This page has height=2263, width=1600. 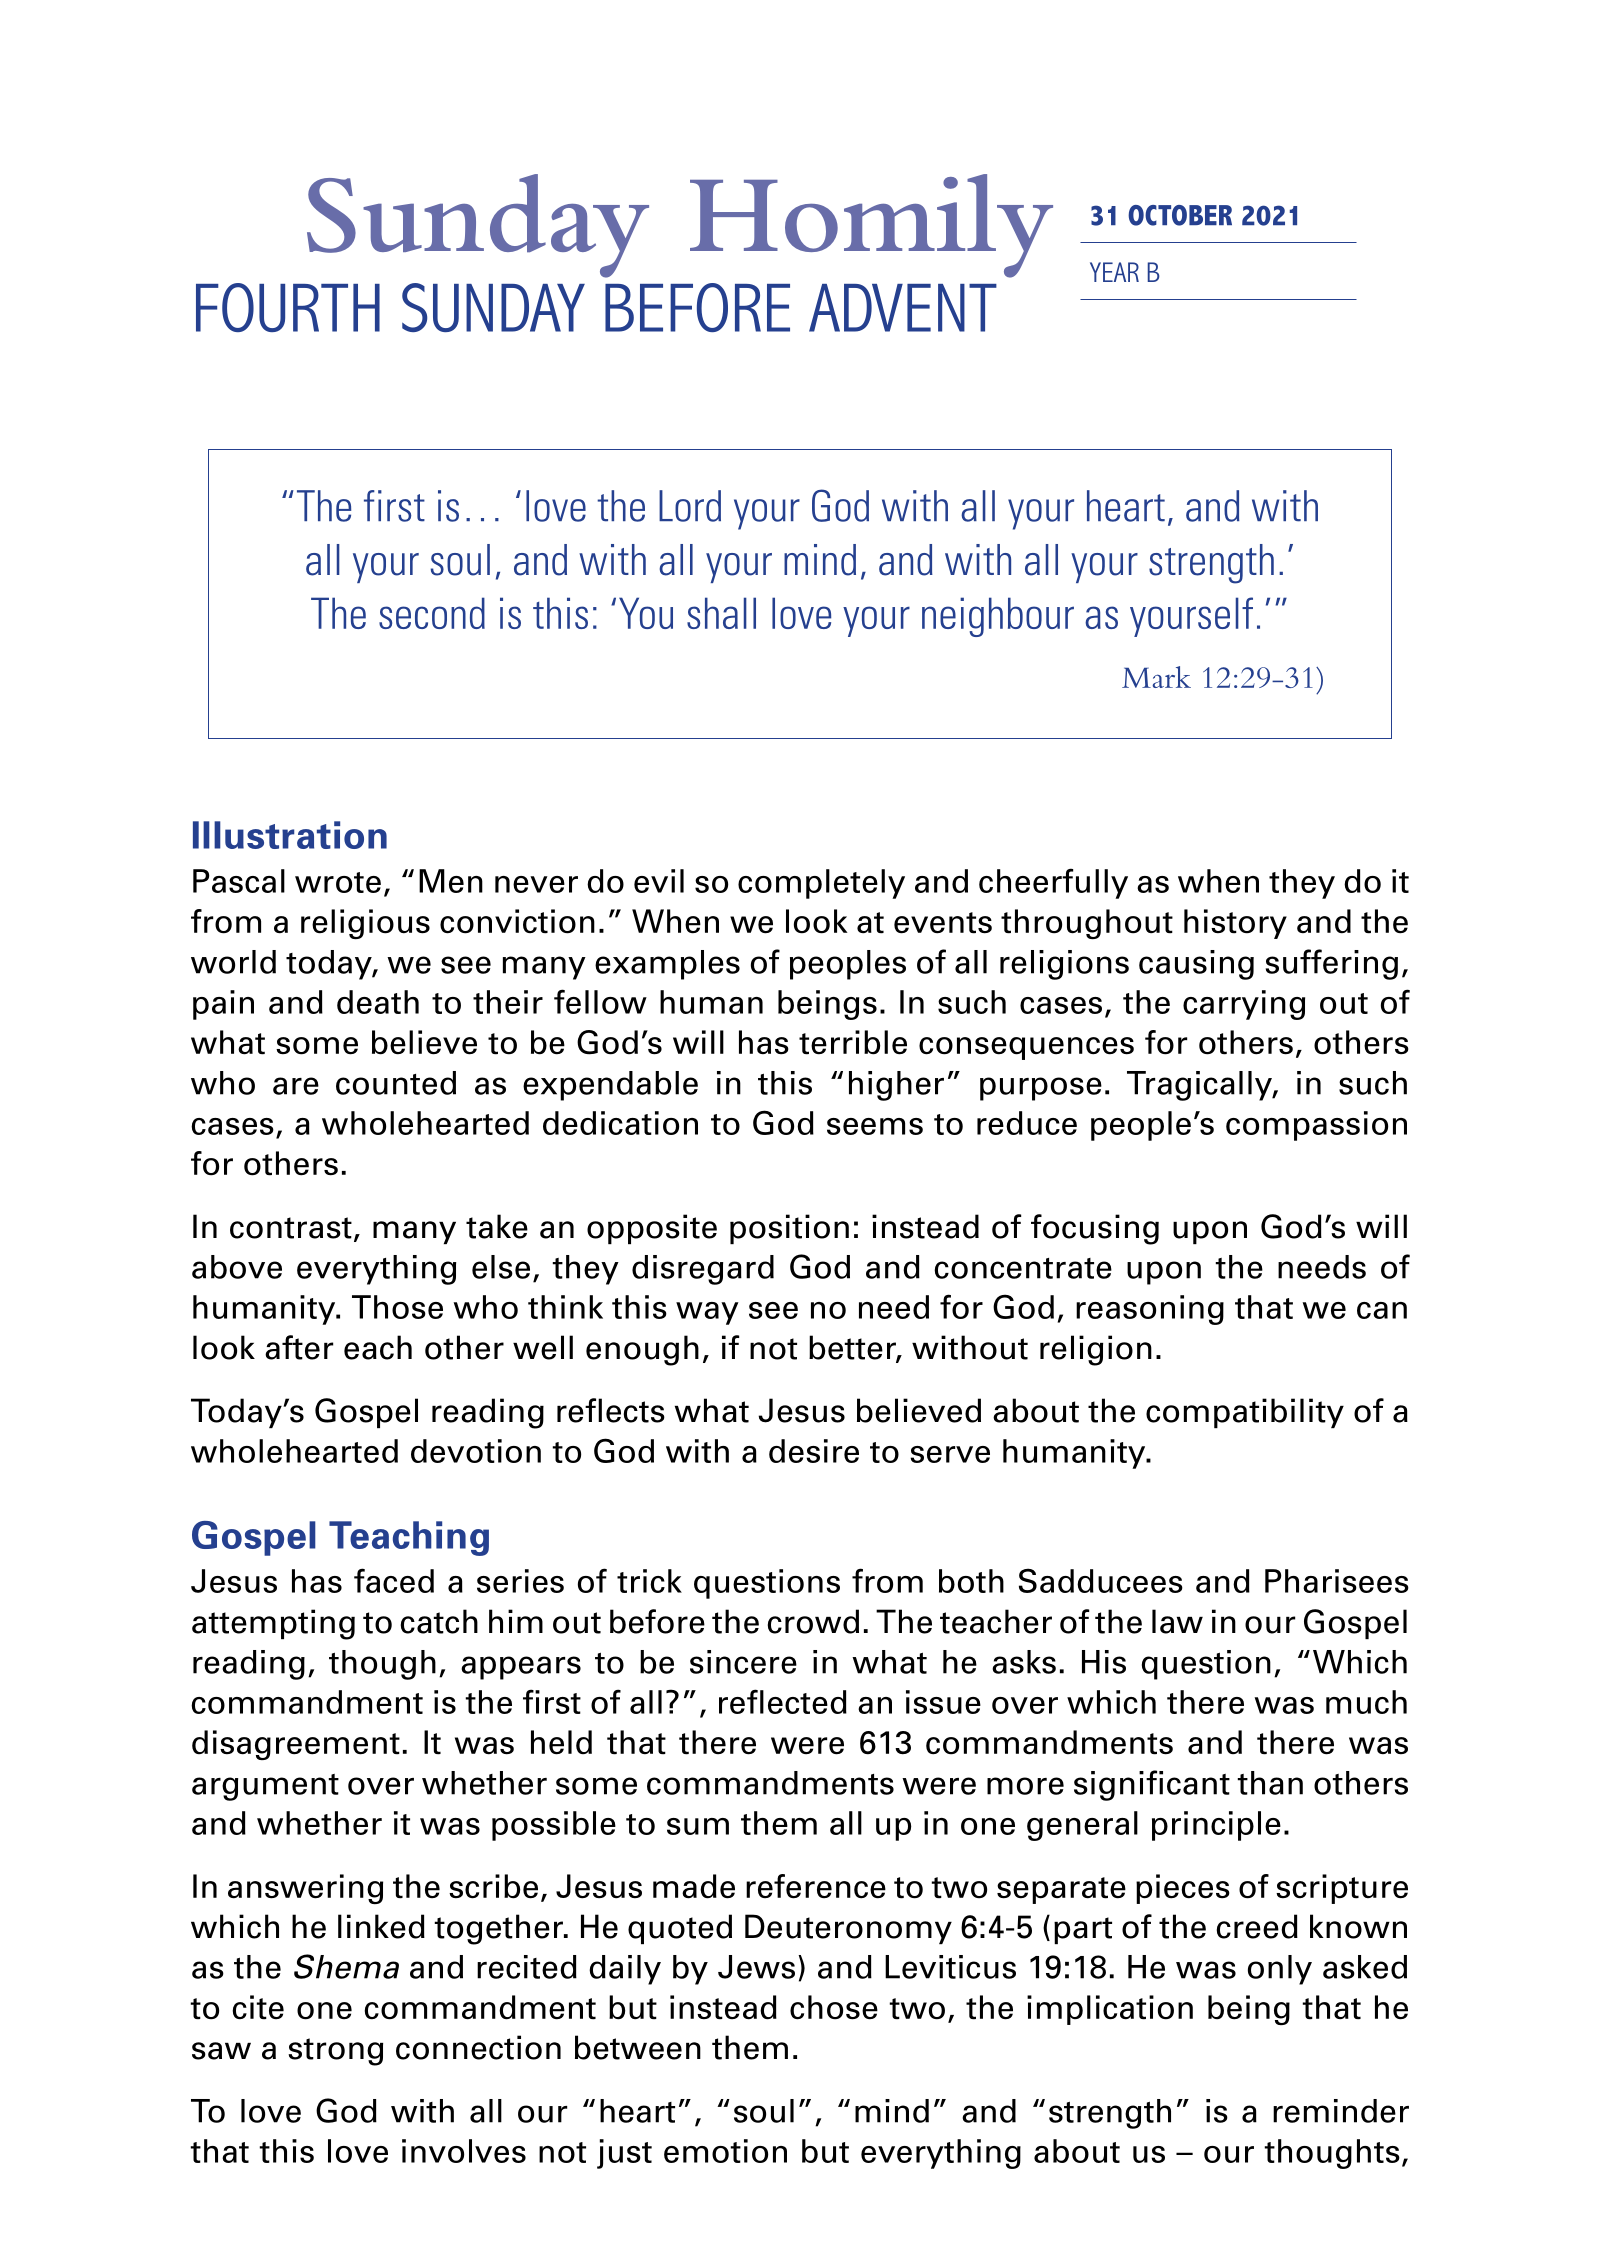 I want to click on Homily, so click(x=871, y=226).
